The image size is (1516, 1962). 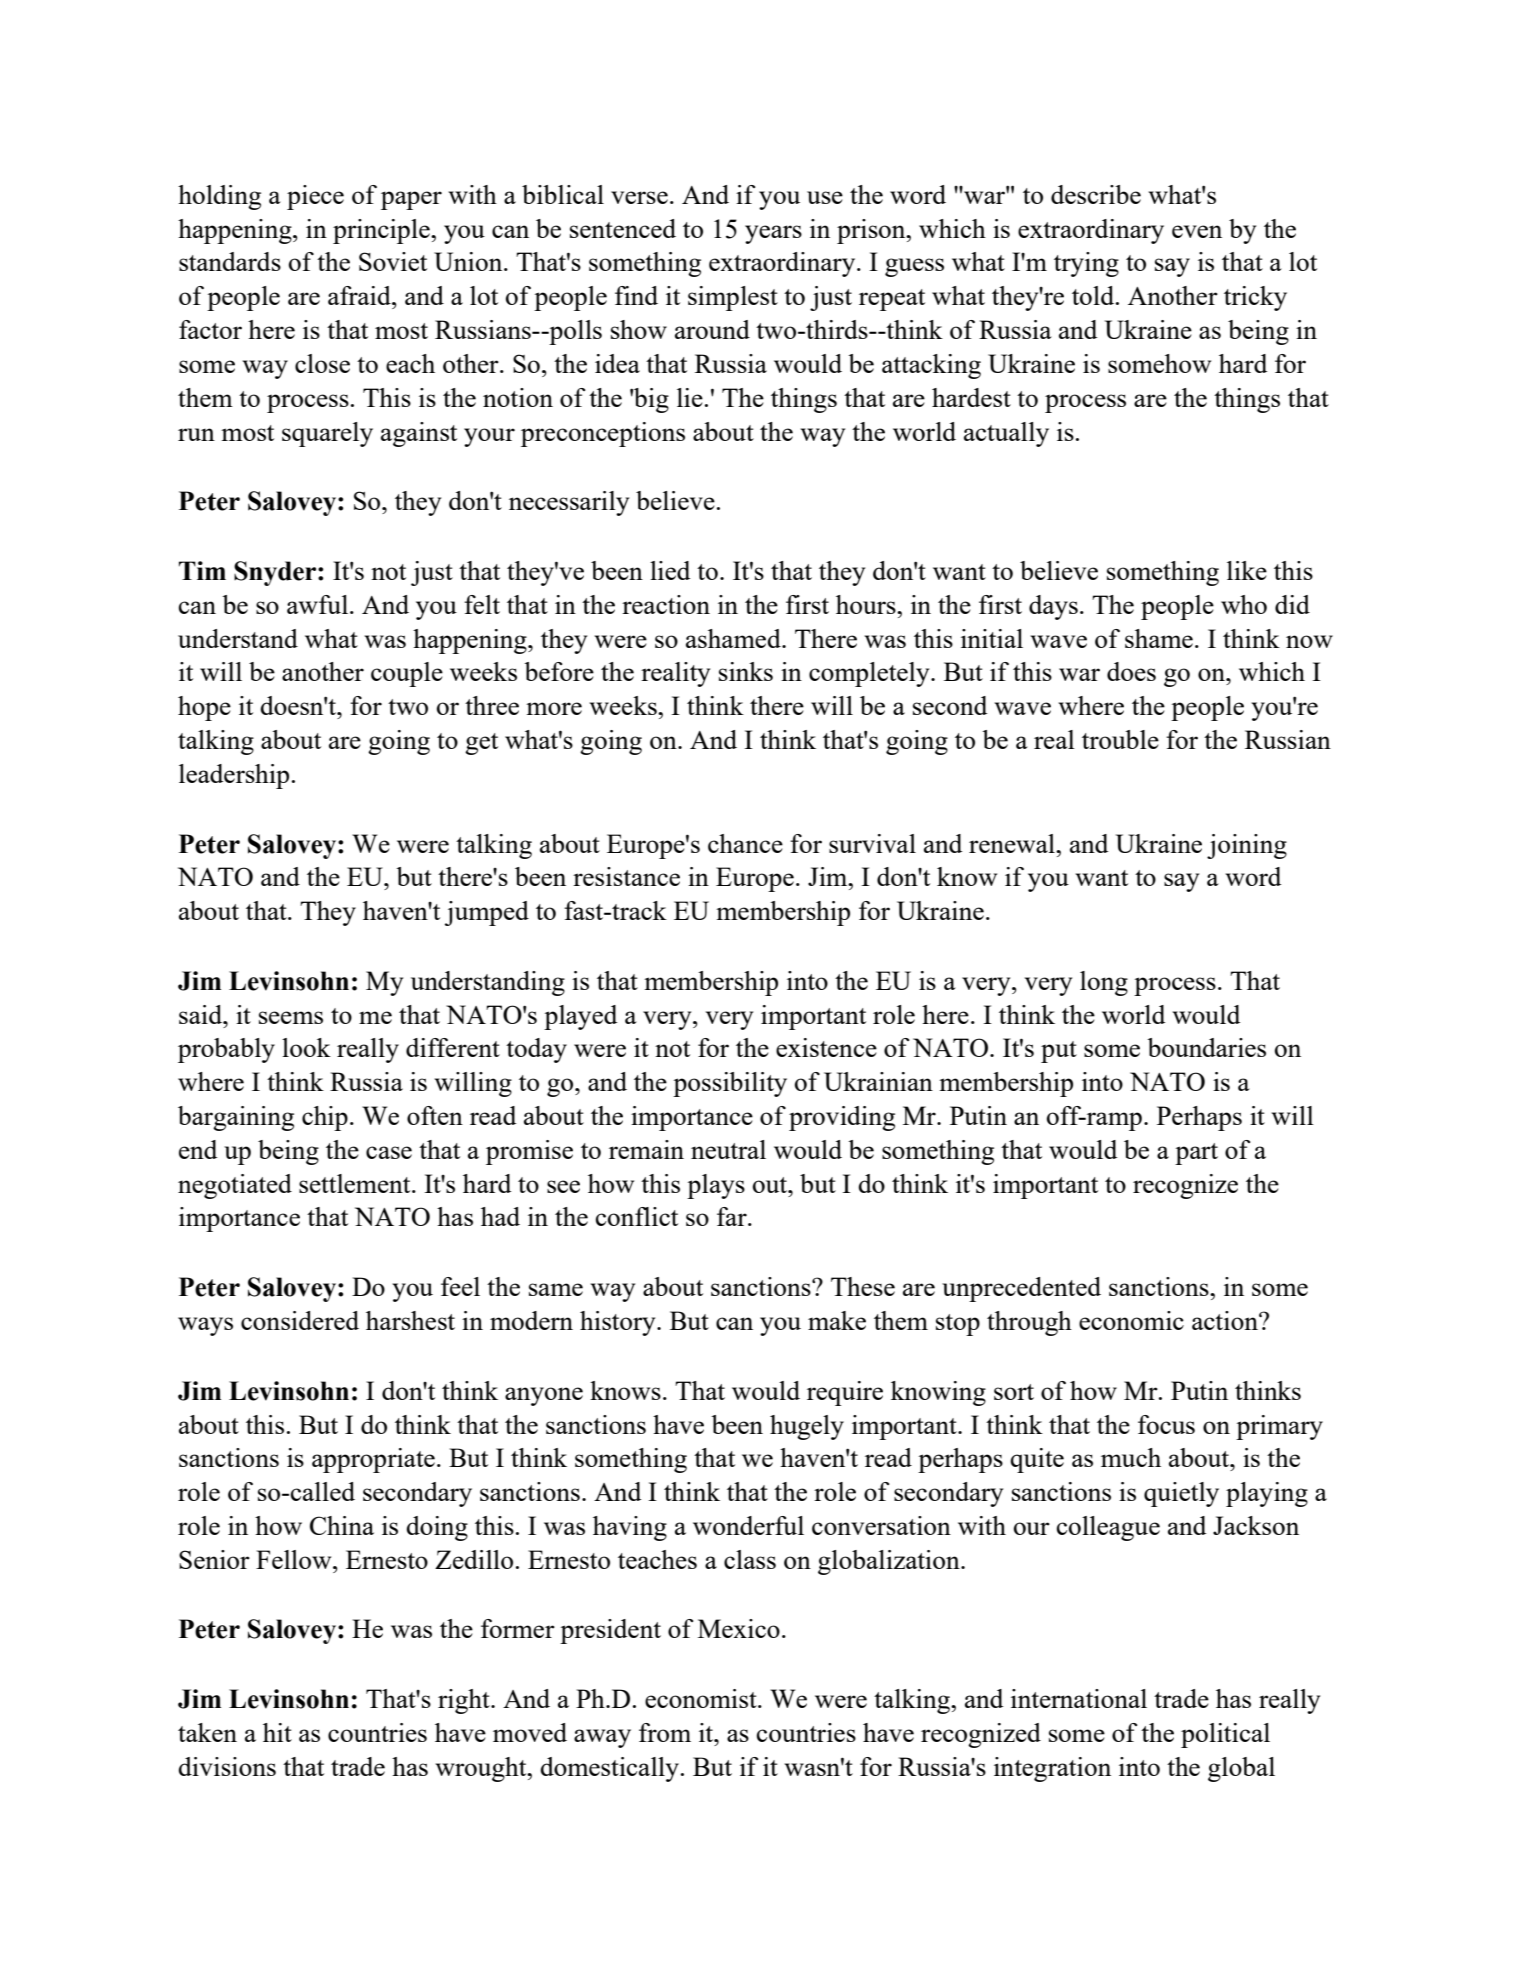 What do you see at coordinates (300, 1320) in the screenshot?
I see `considered` at bounding box center [300, 1320].
